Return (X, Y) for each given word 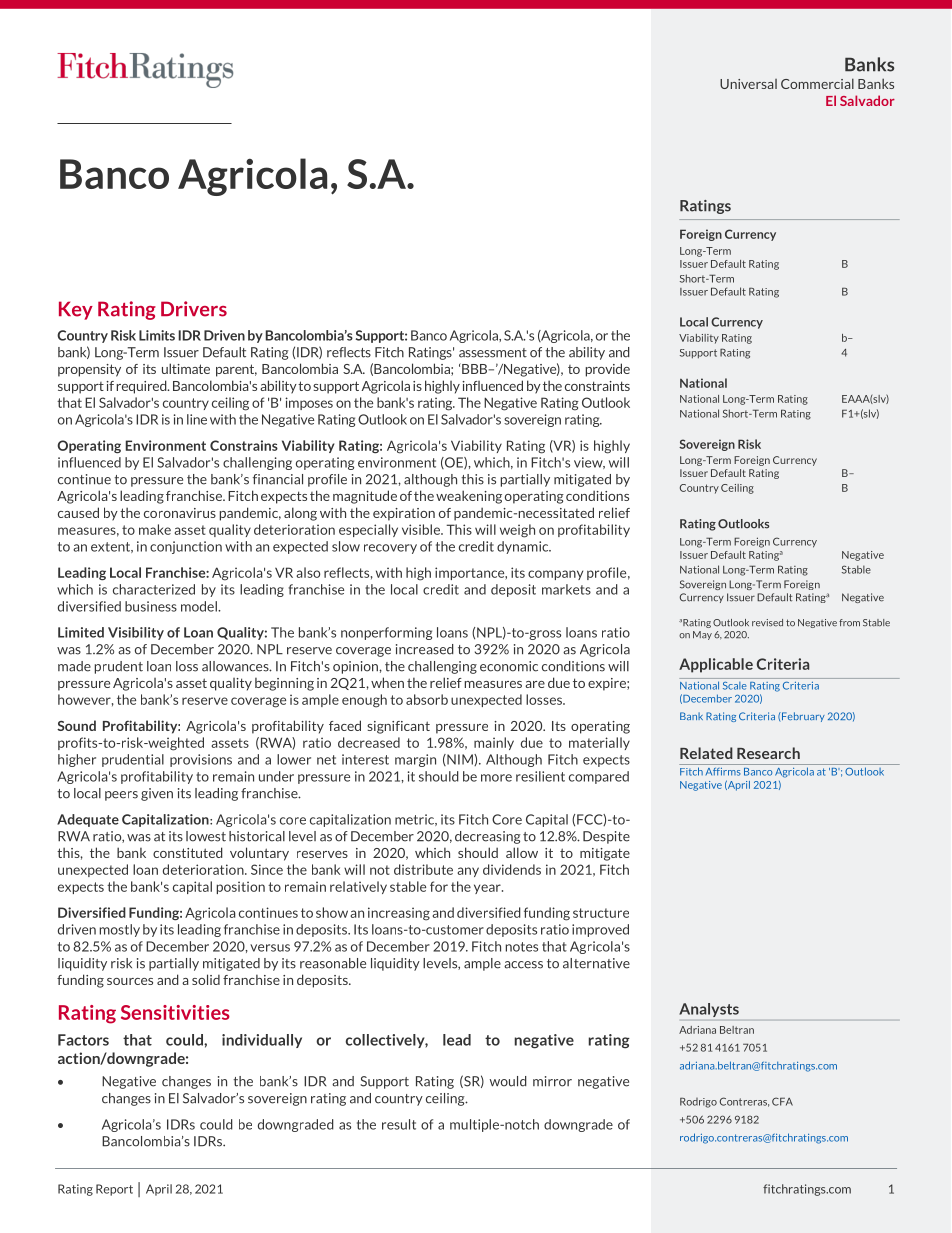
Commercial (817, 83)
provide (608, 370)
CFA (782, 1101)
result (399, 1124)
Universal (748, 84)
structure (601, 913)
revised (767, 623)
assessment (493, 353)
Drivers (194, 309)
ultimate (186, 368)
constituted (188, 852)
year (488, 889)
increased (425, 649)
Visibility (136, 633)
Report (114, 1190)
